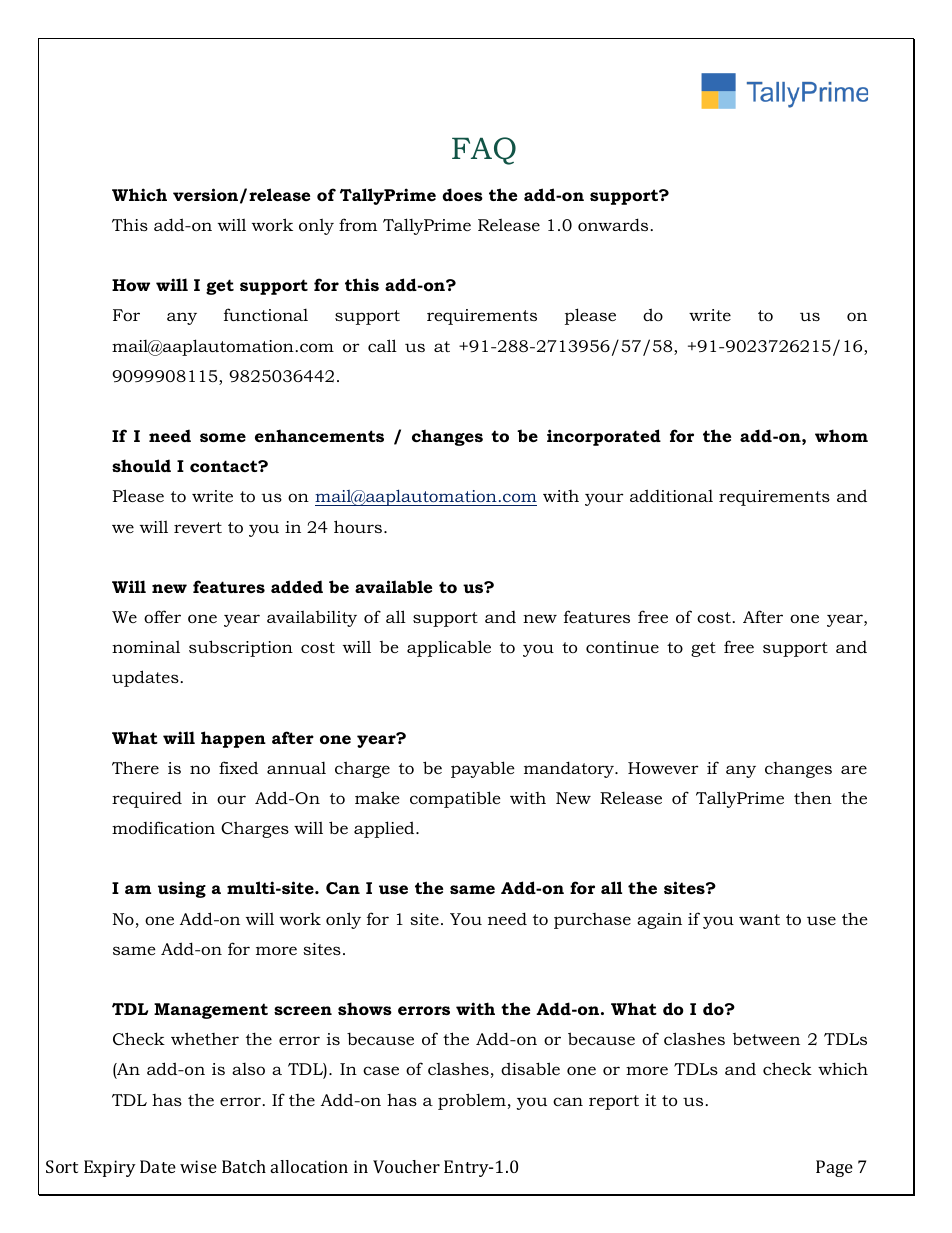 This image has width=952, height=1233. I want to click on problem, so click(472, 1101).
